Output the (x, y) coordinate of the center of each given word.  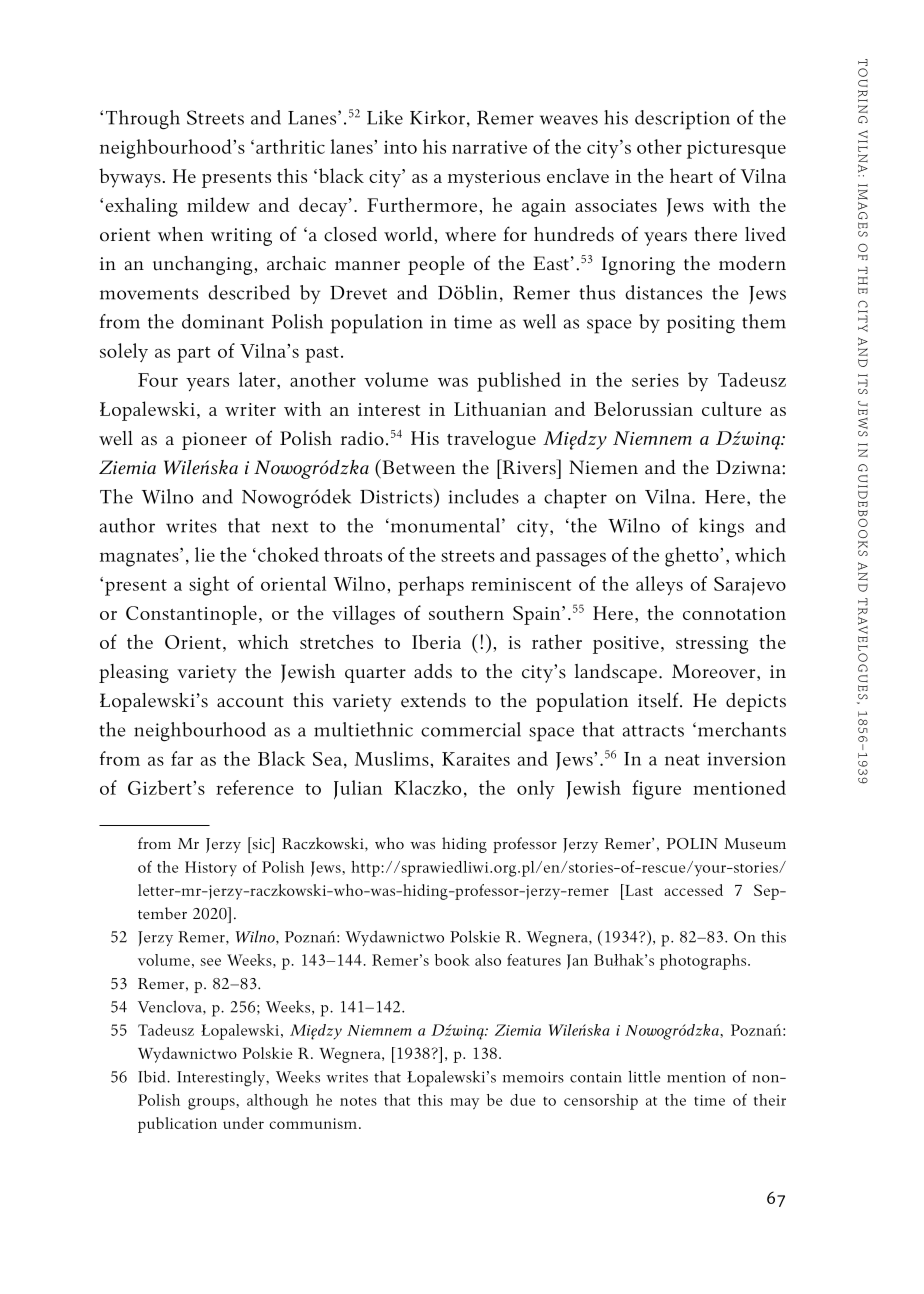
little (644, 1076)
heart (691, 175)
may (464, 1104)
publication (177, 1125)
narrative (489, 147)
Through (143, 120)
